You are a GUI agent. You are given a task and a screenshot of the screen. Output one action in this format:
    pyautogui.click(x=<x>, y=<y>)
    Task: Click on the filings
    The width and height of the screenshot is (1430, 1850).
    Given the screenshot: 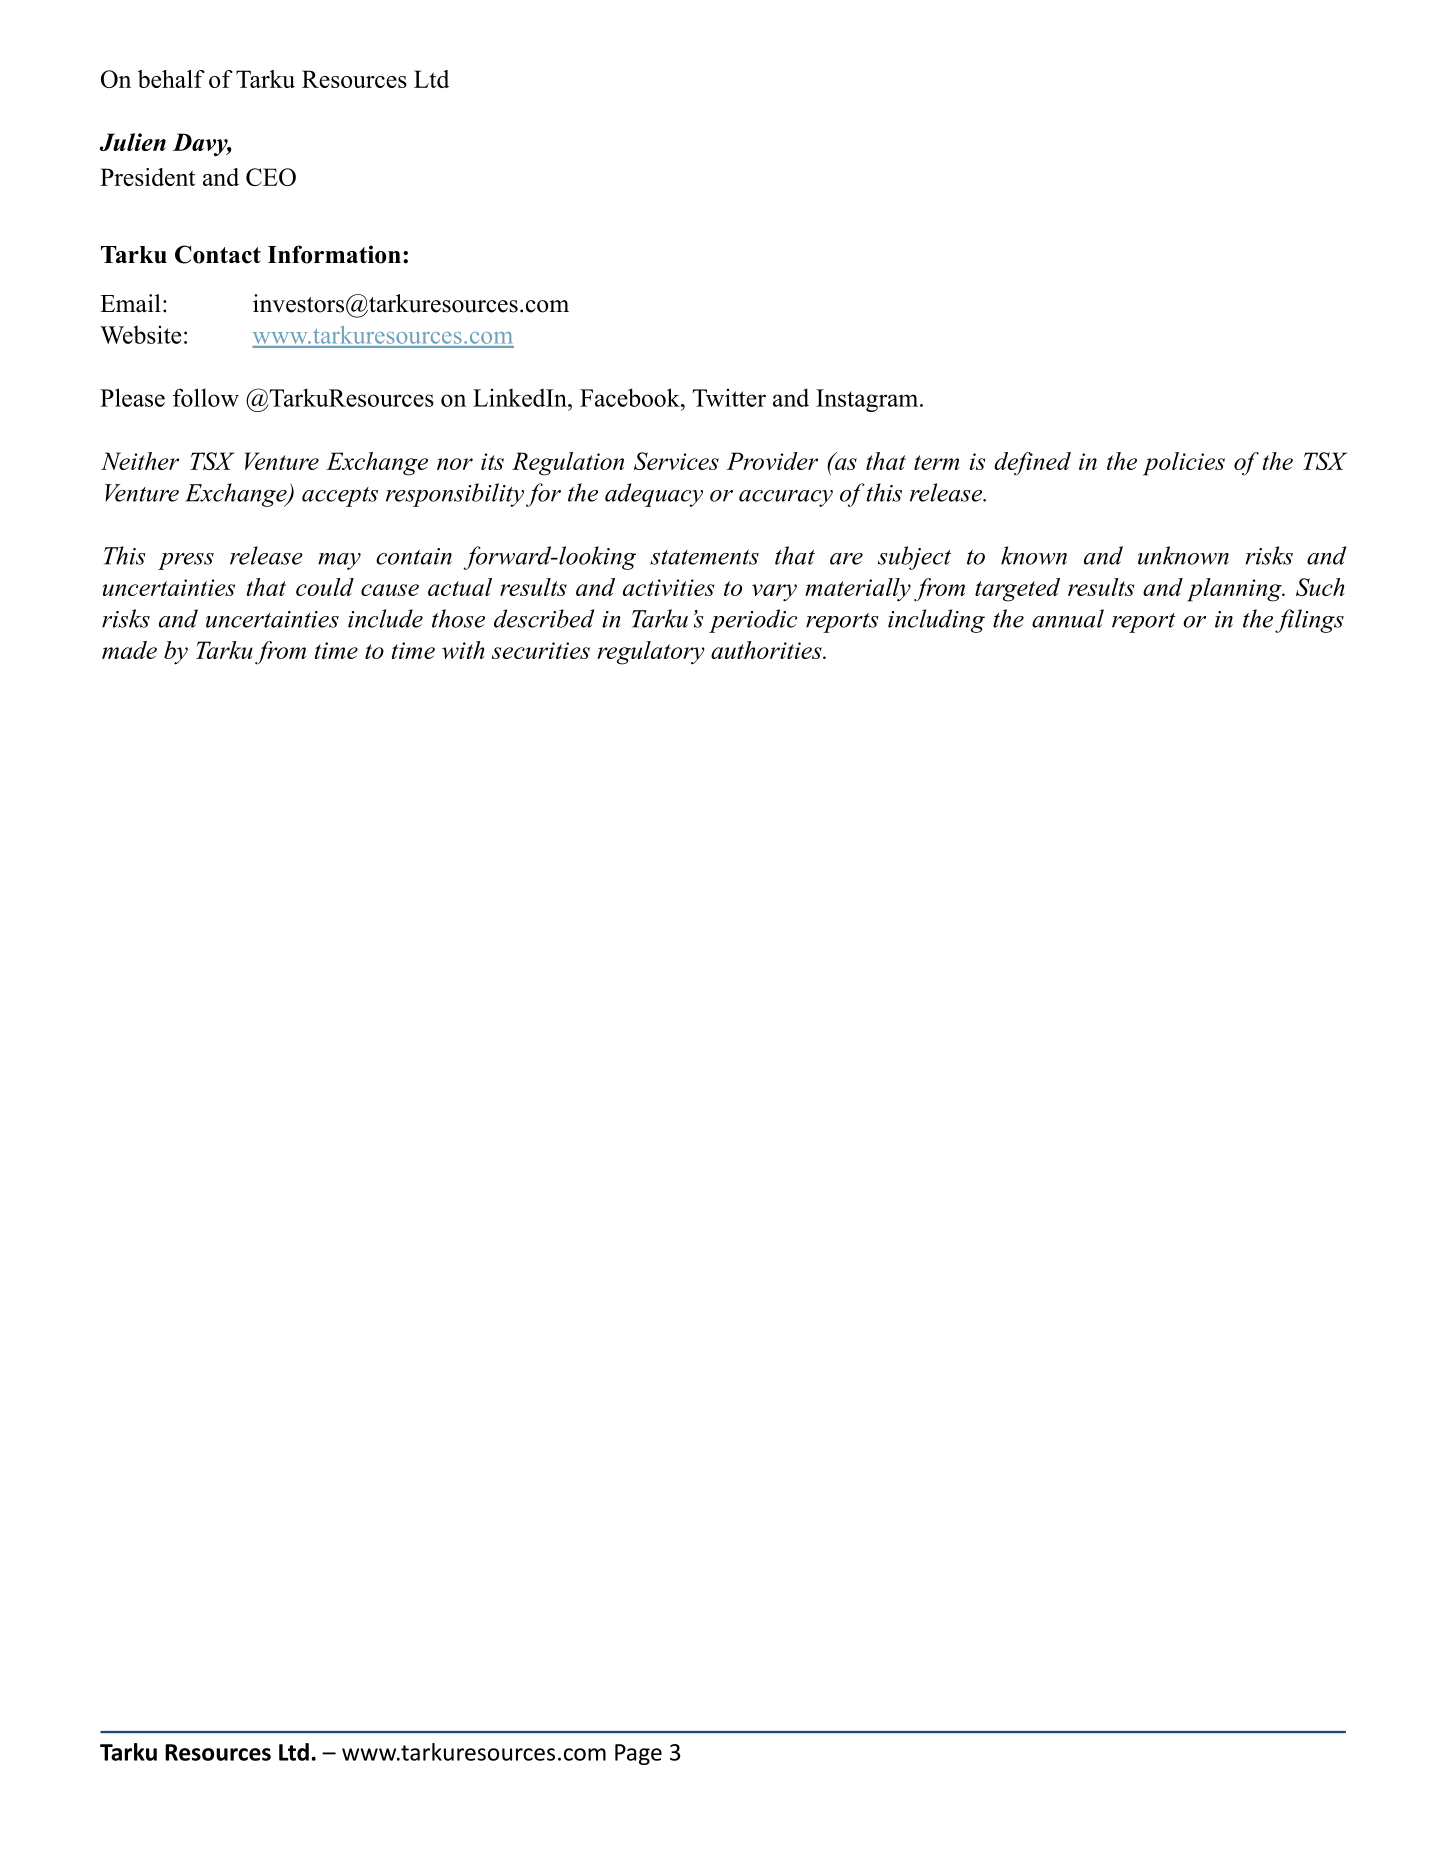 What is the action you would take?
    pyautogui.click(x=1309, y=621)
